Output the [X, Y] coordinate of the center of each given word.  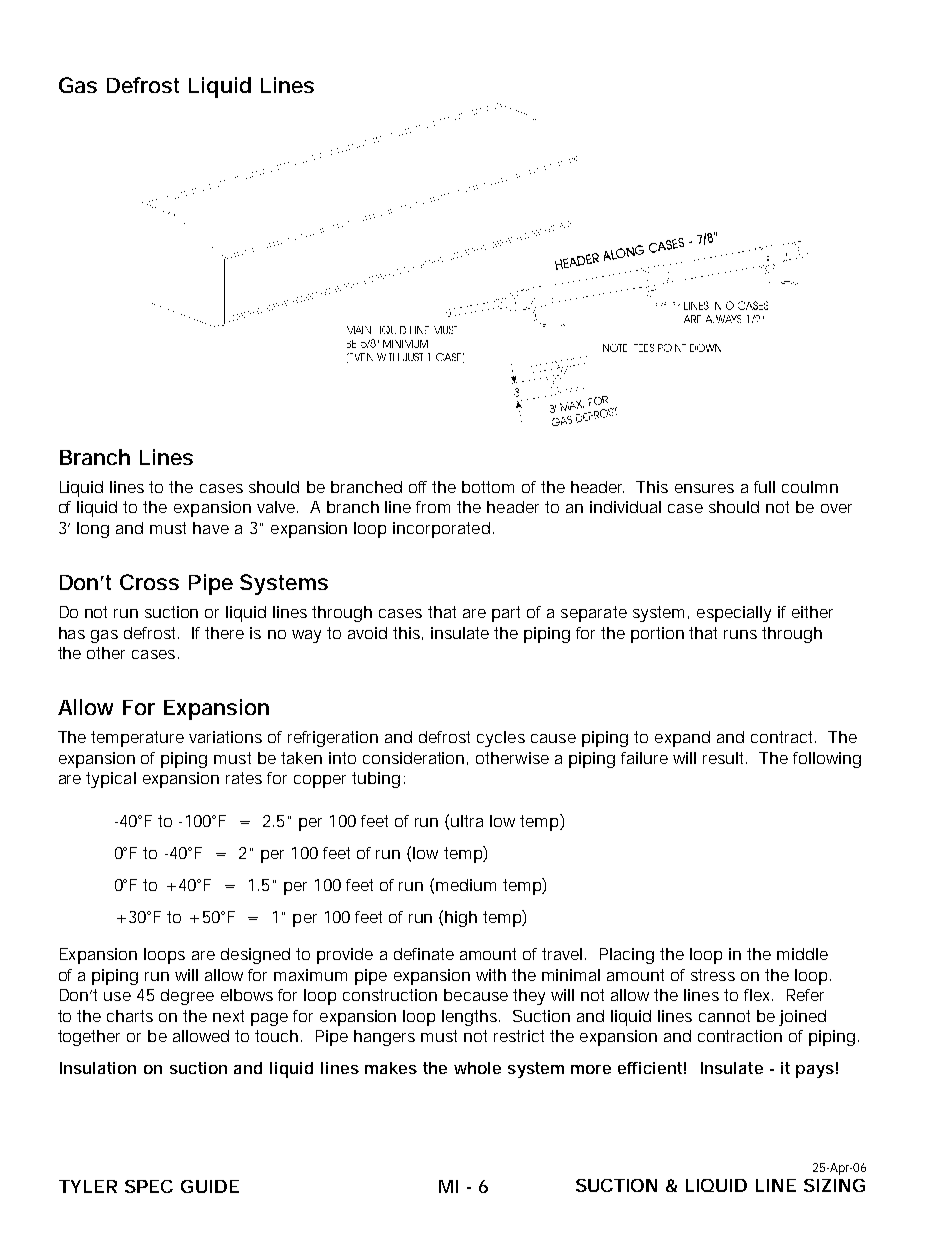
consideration [413, 758]
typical [111, 780]
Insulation [98, 1068]
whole [477, 1068]
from [433, 507]
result [725, 758]
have [211, 528]
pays [815, 1071]
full [764, 487]
